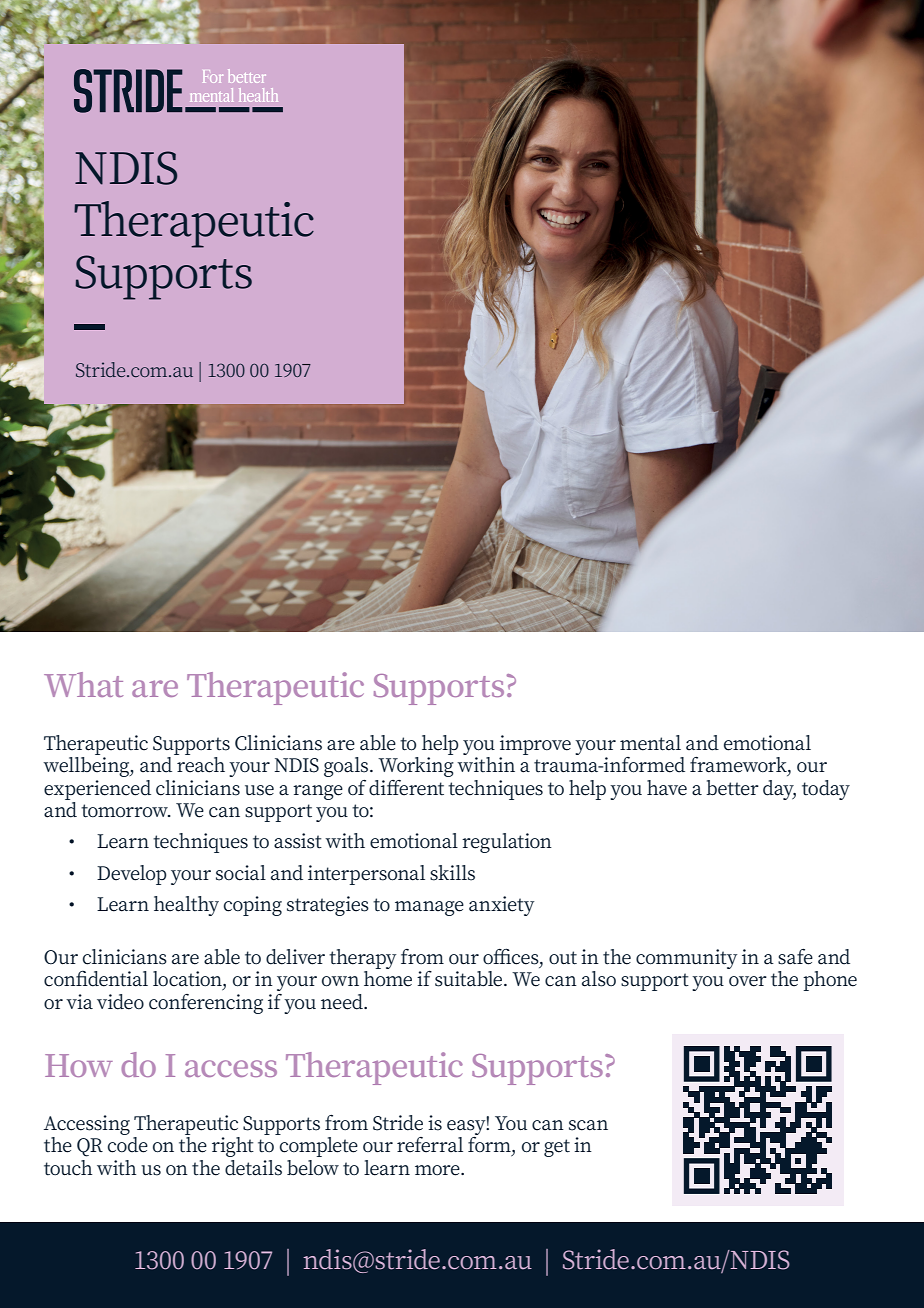  Describe the element at coordinates (748, 981) in the image. I see `over` at that location.
